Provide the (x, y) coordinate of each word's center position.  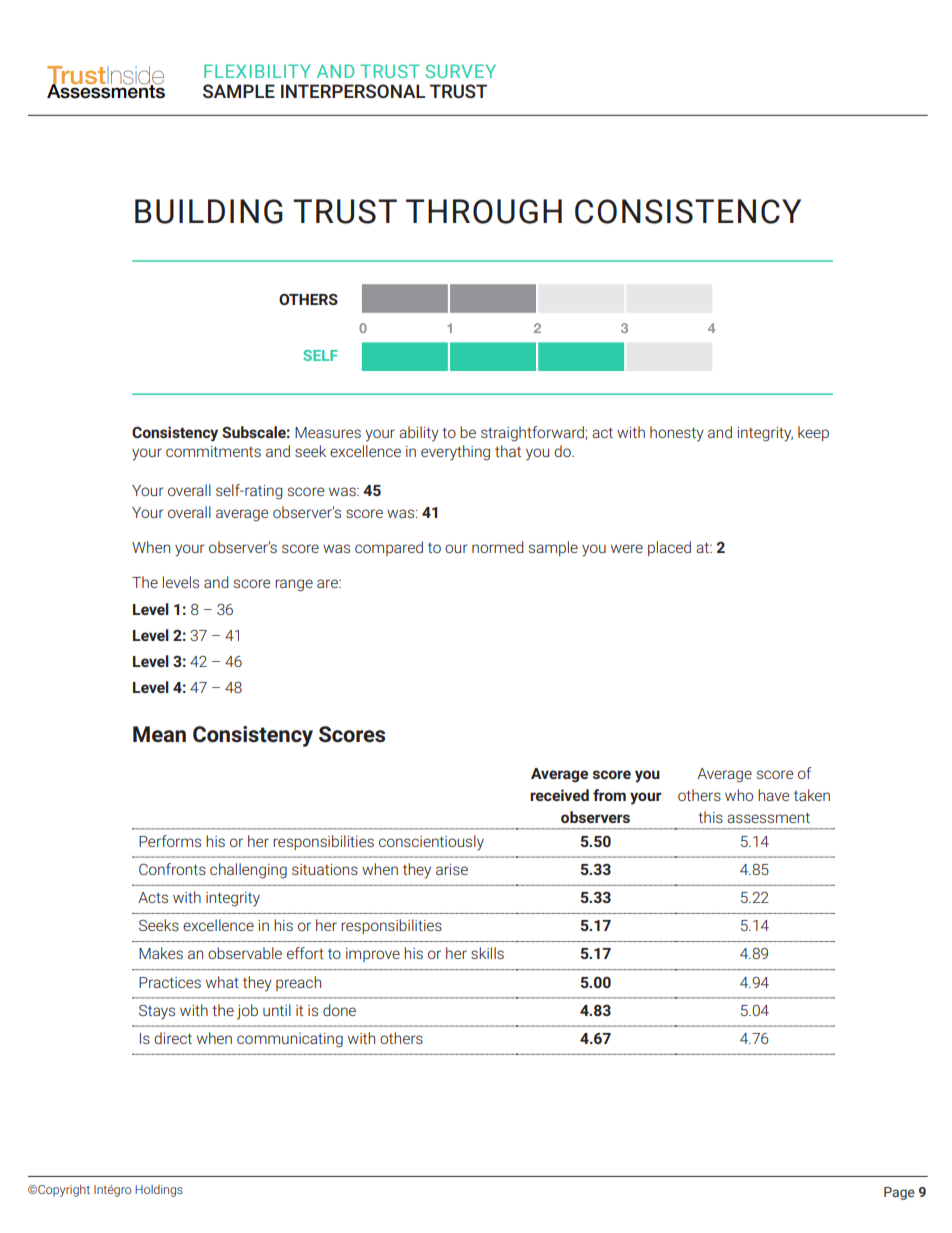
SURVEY (461, 71)
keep (813, 433)
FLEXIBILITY (257, 71)
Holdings (159, 1191)
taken (812, 795)
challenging (248, 871)
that (508, 451)
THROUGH (484, 211)
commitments (213, 451)
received (559, 795)
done (339, 1010)
